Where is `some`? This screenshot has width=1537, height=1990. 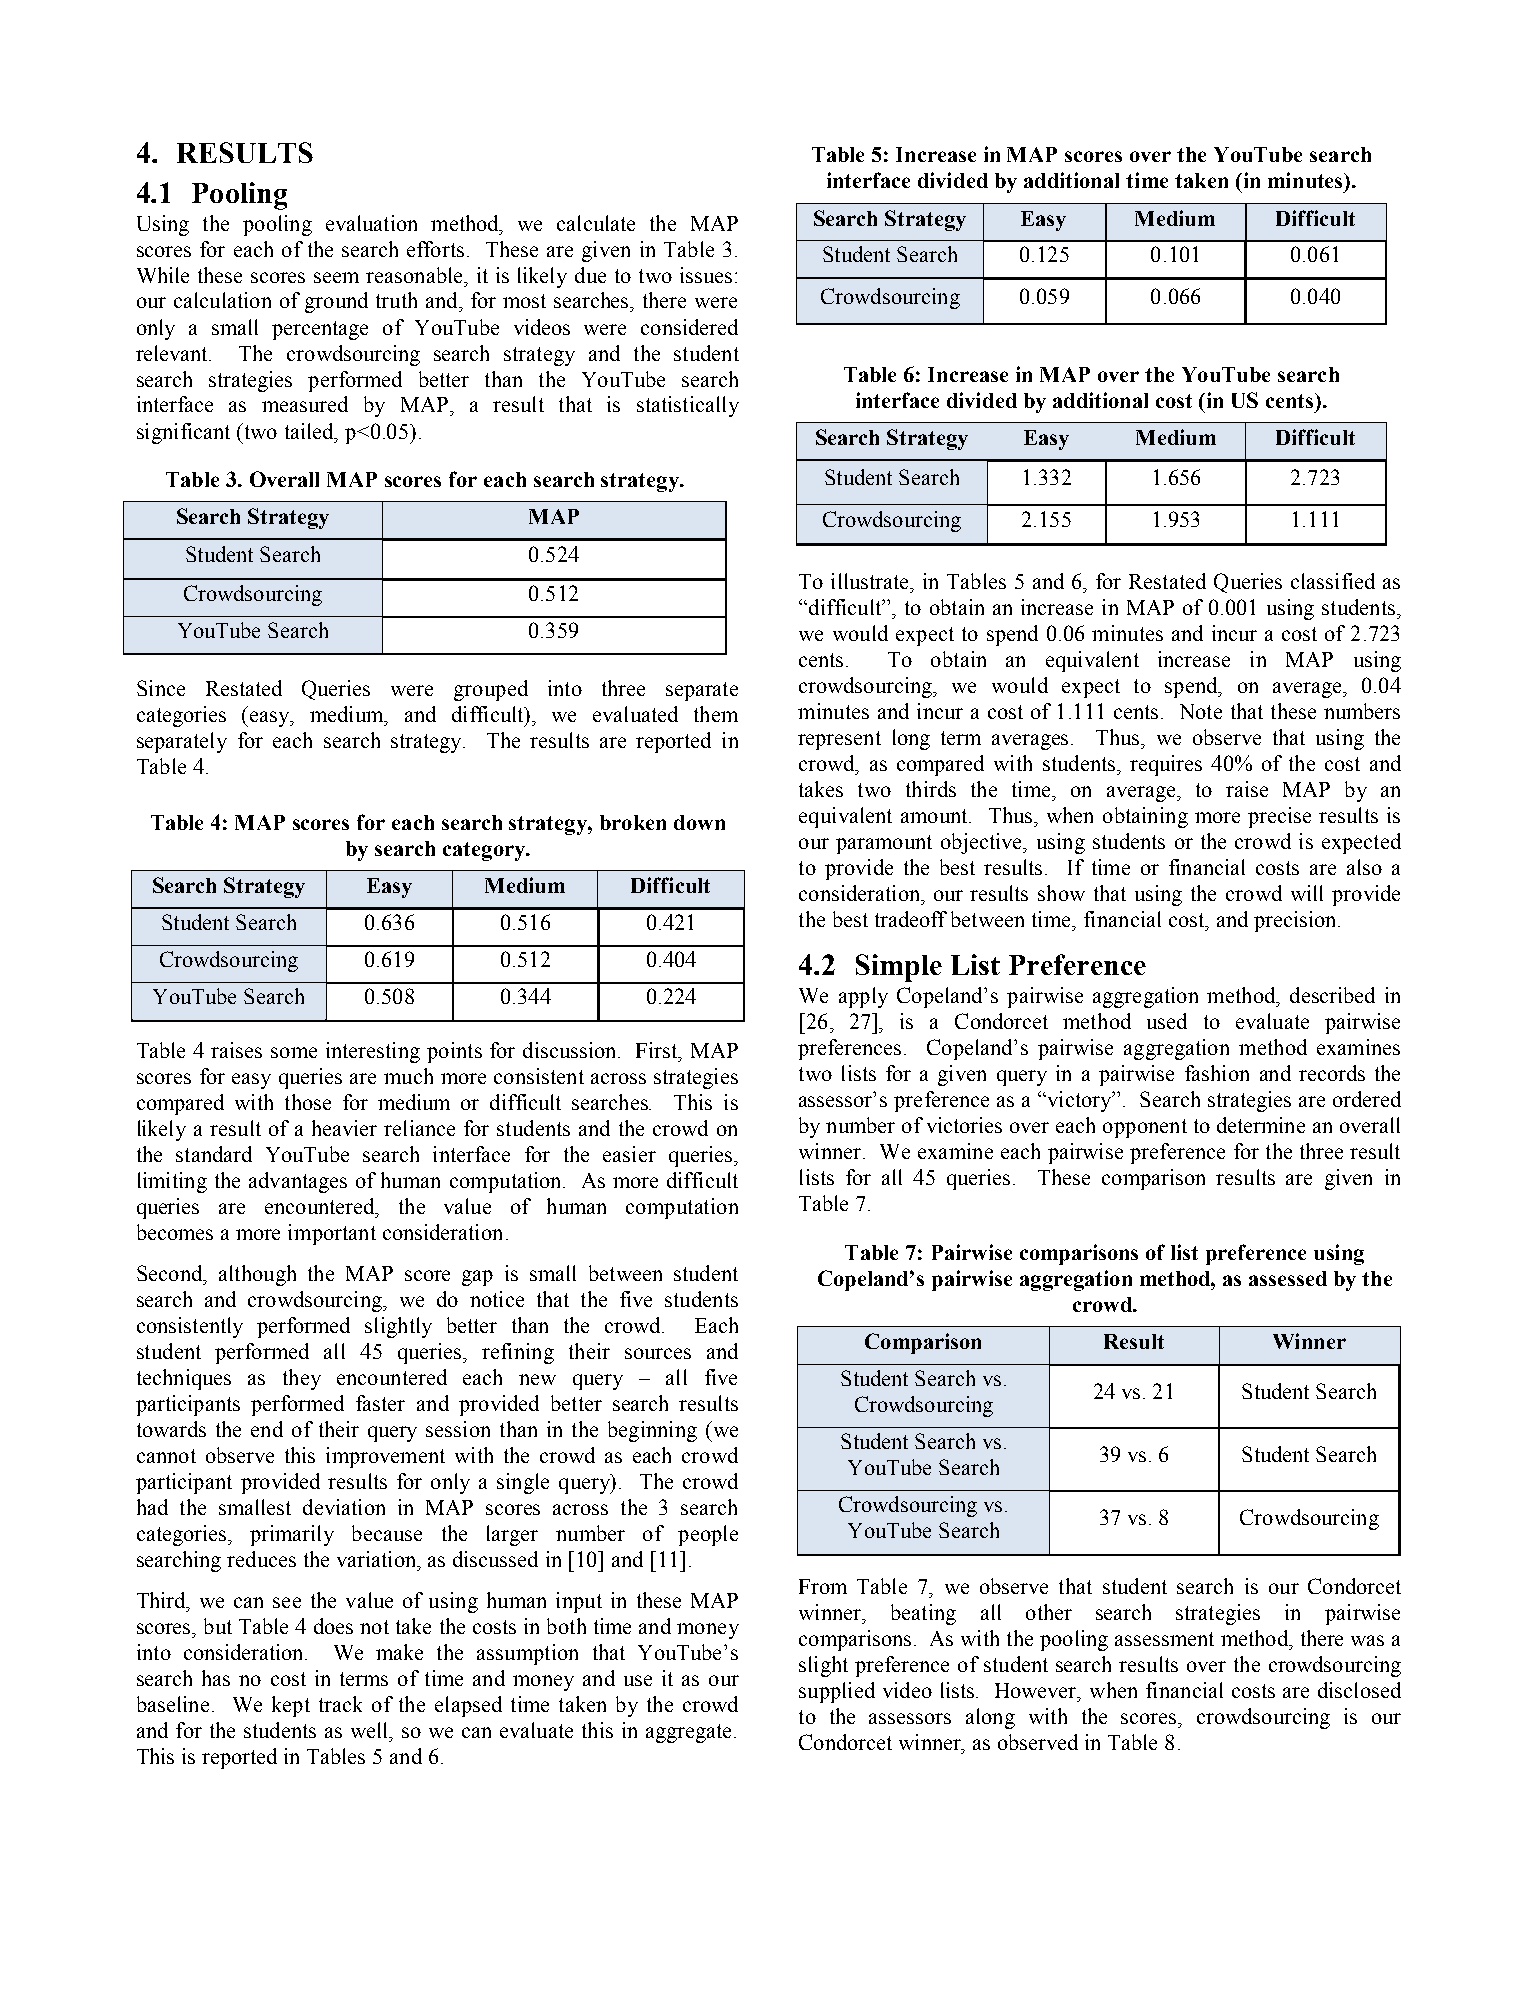 some is located at coordinates (294, 1052).
